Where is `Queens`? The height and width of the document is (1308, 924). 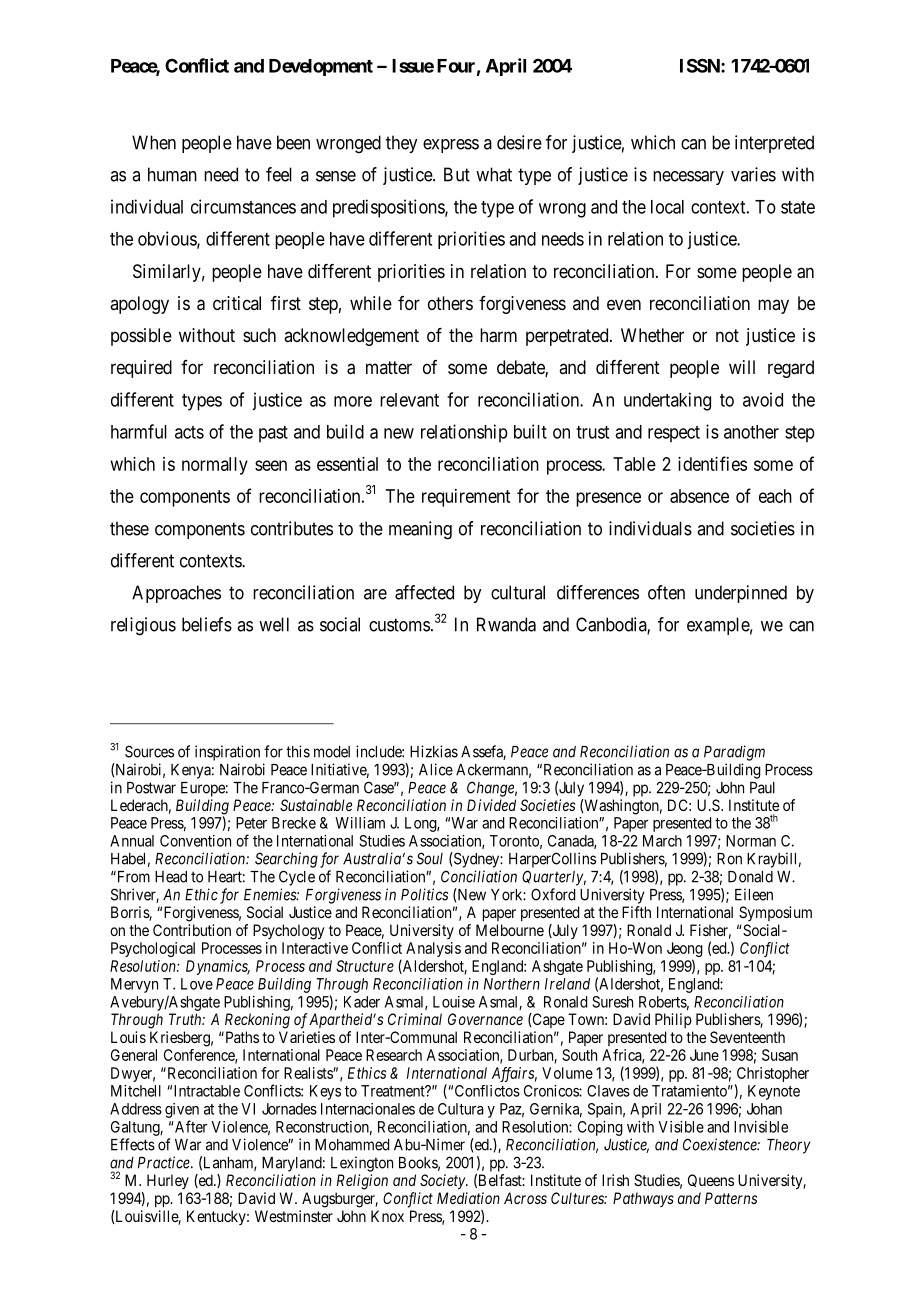
Queens is located at coordinates (711, 1180).
